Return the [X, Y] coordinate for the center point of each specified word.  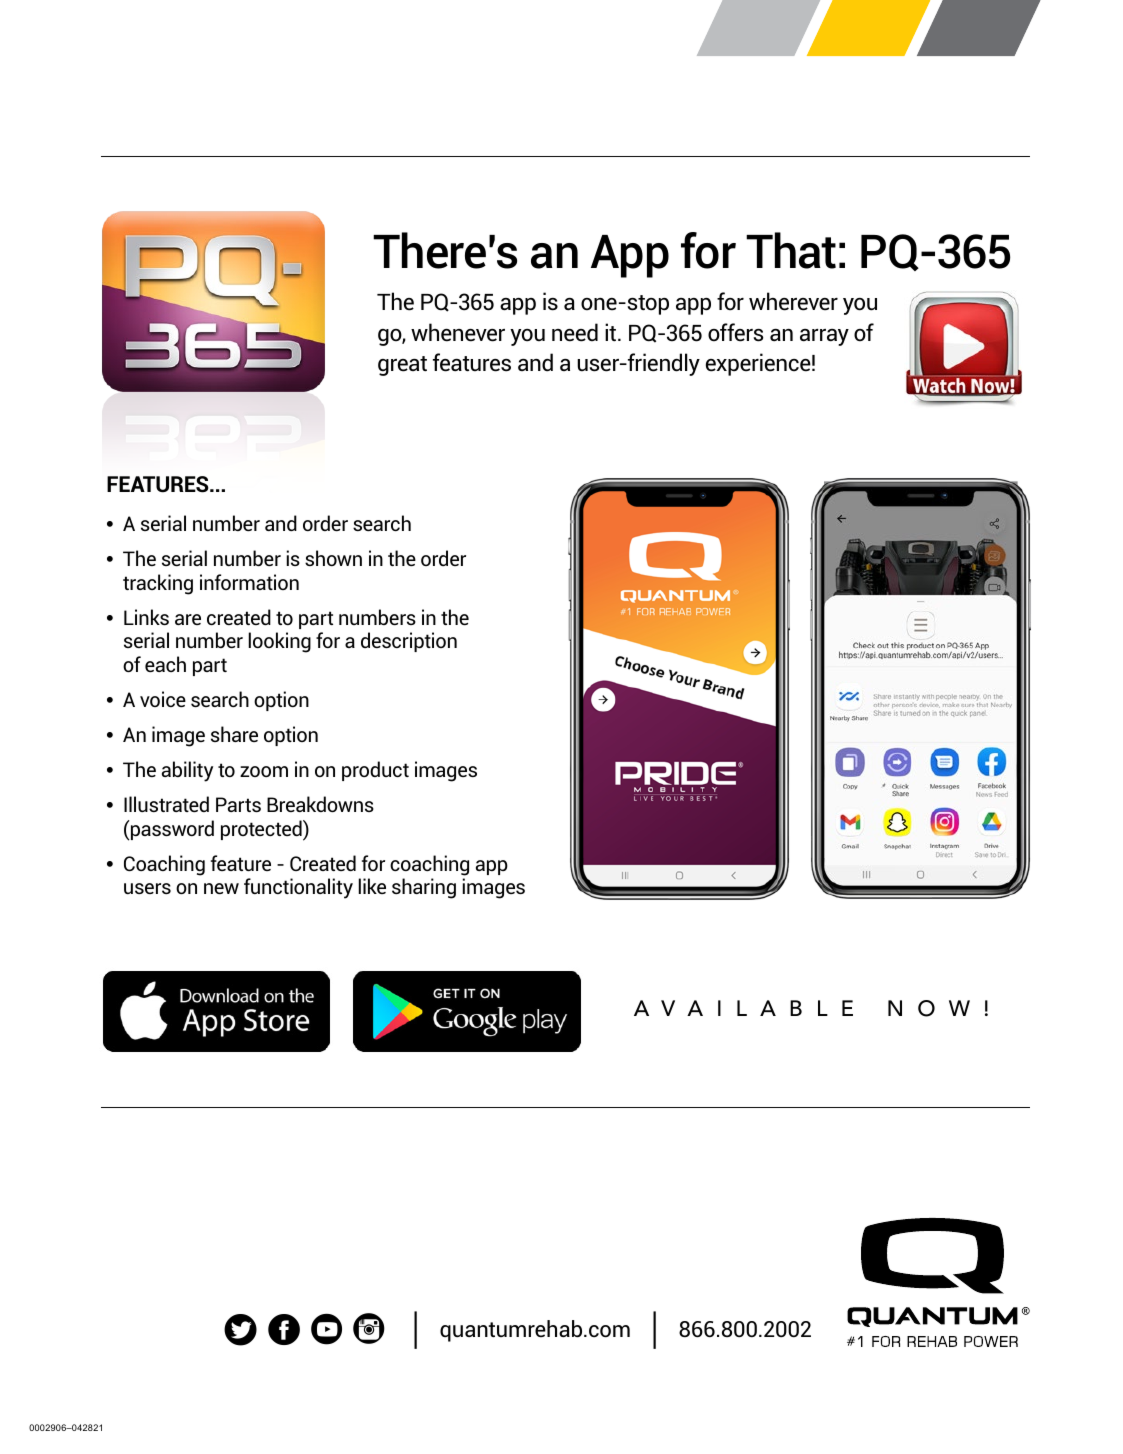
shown [333, 558]
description [409, 642]
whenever [458, 332]
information [249, 582]
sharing [424, 888]
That [791, 250]
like [372, 886]
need [575, 332]
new [221, 888]
